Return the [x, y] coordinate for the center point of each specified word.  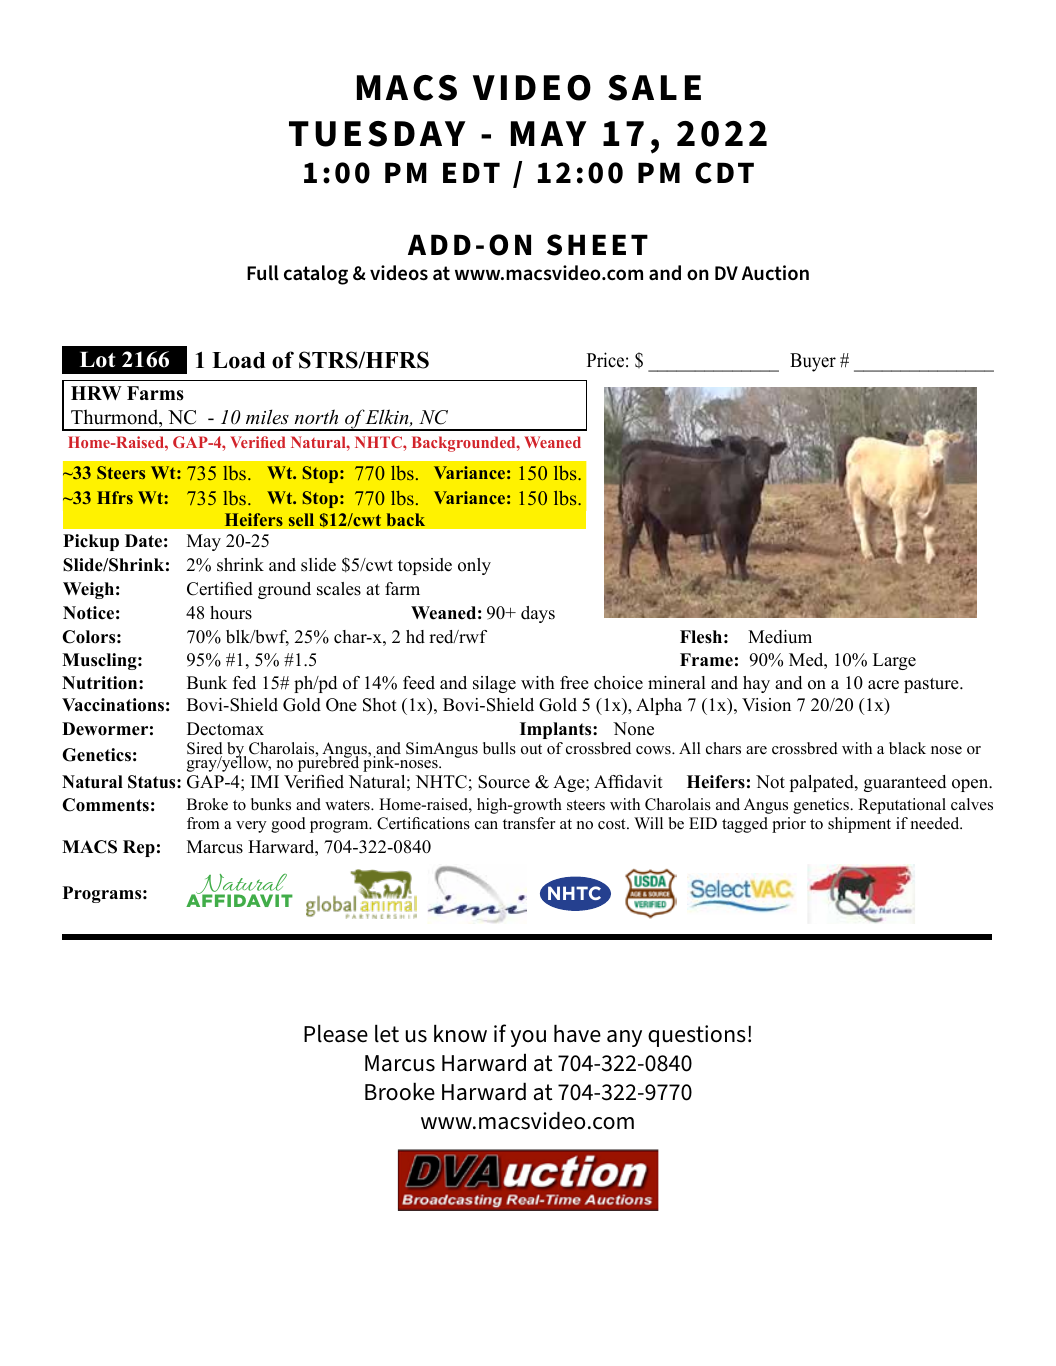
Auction [775, 273]
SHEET [597, 245]
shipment [859, 825]
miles [267, 417]
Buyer [813, 362]
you [528, 1038]
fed [244, 683]
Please [336, 1033]
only [474, 566]
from [203, 823]
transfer [529, 823]
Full [263, 273]
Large [894, 661]
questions [697, 1036]
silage [494, 684]
